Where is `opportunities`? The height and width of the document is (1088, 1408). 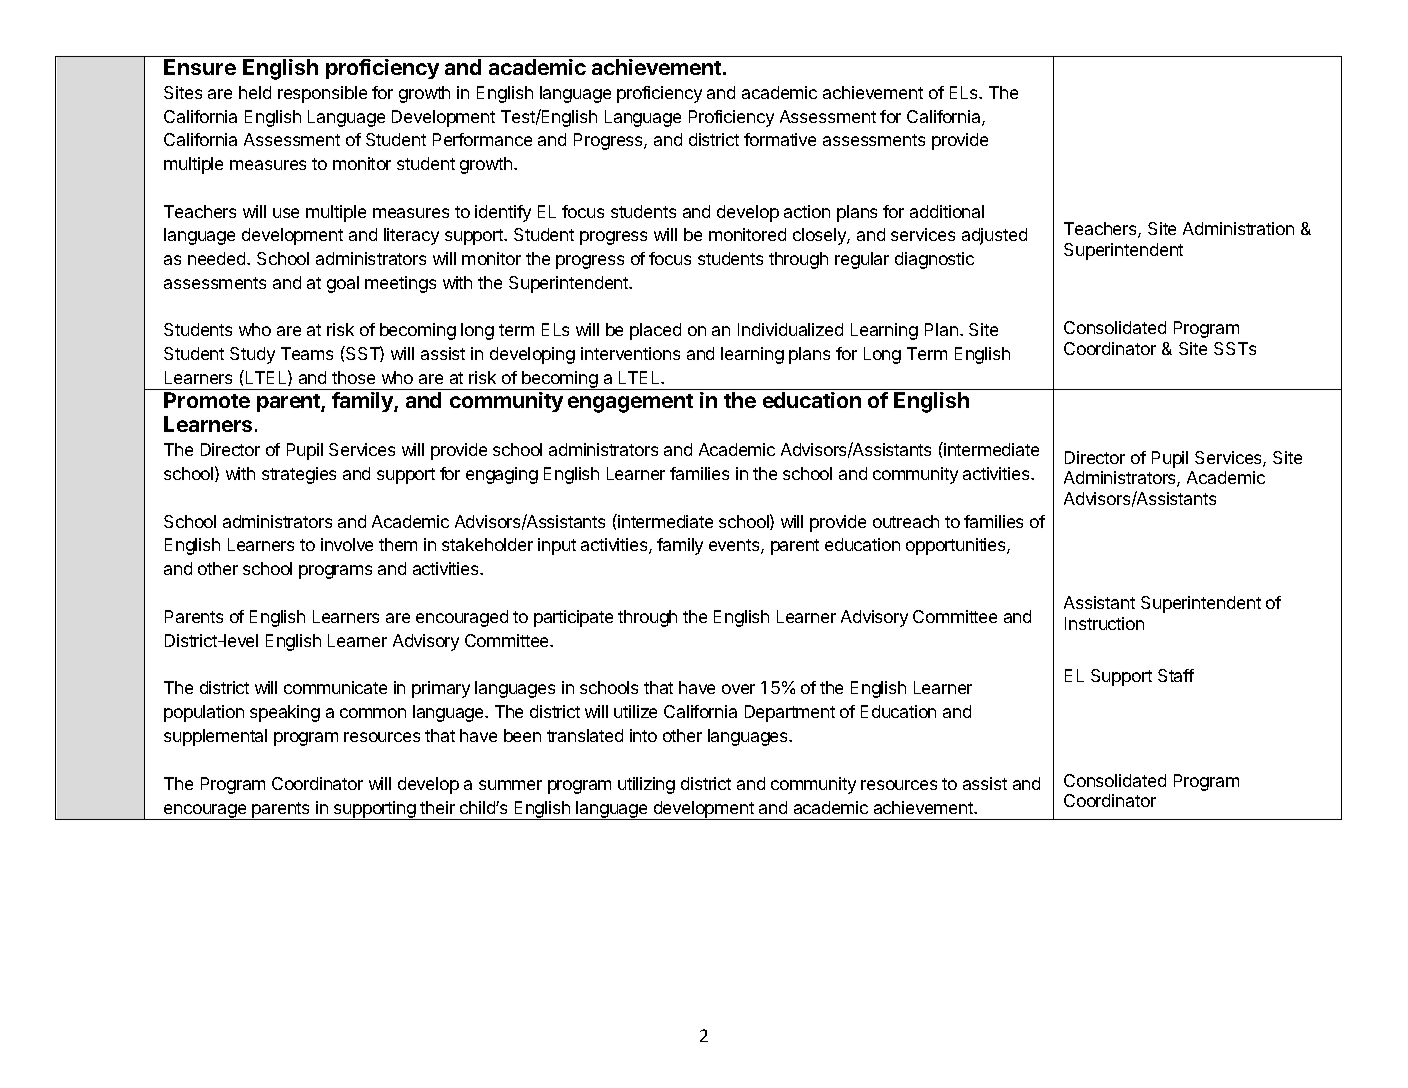
opportunities is located at coordinates (957, 546).
